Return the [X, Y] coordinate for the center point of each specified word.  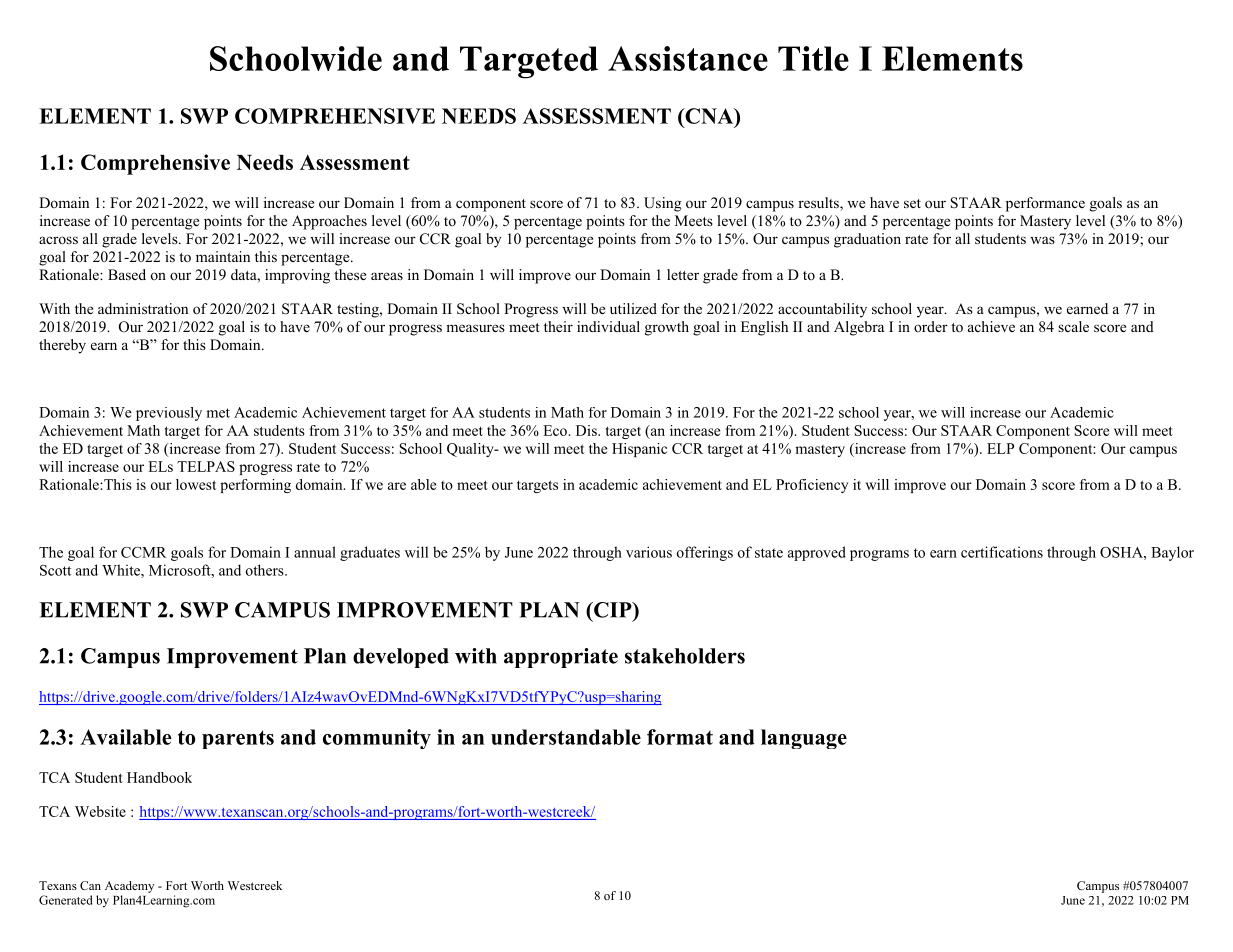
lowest [196, 484]
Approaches [329, 222]
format [680, 737]
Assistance [688, 58]
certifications [1002, 552]
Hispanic [639, 450]
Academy [129, 887]
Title [813, 58]
